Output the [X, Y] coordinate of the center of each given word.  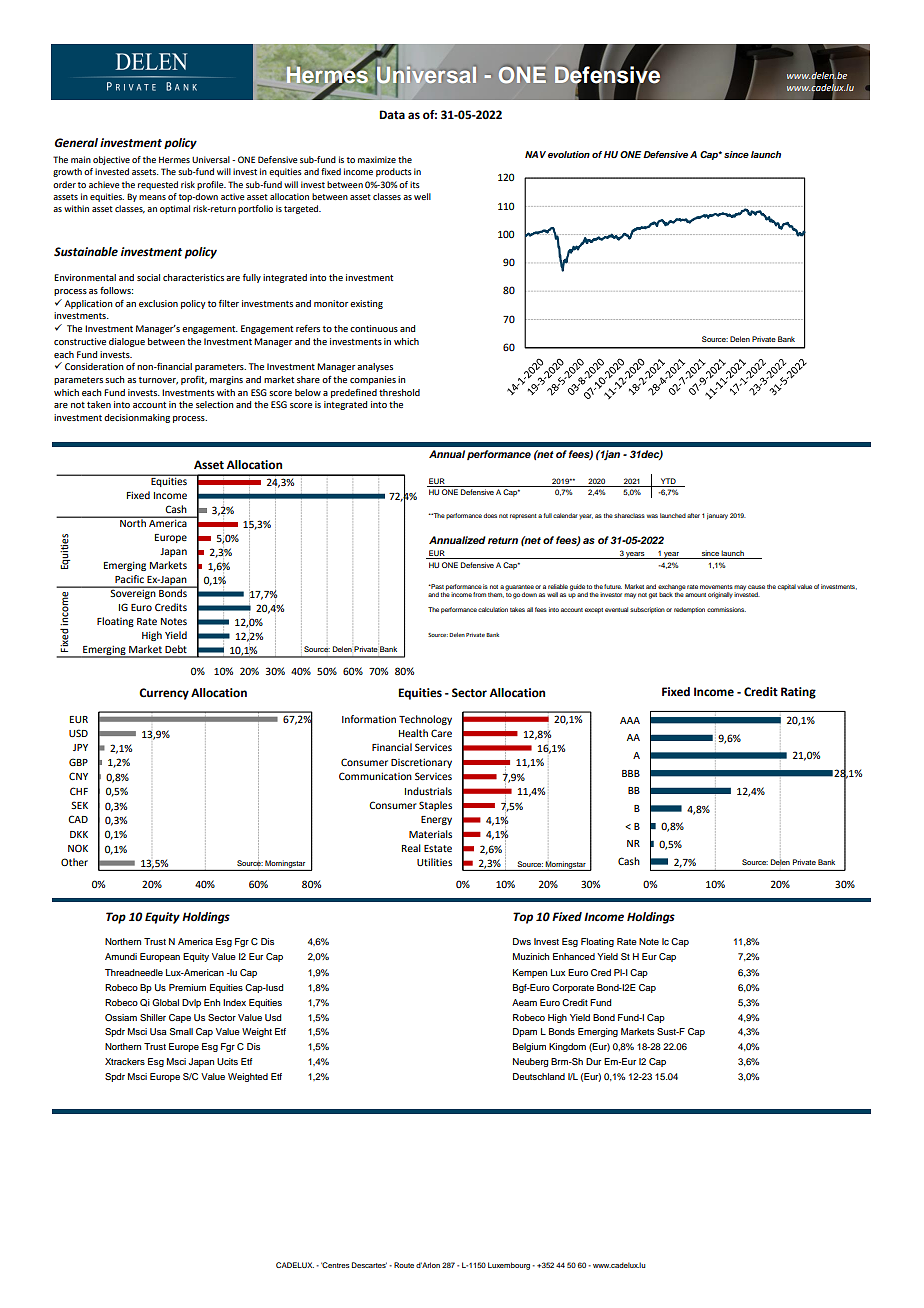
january [717, 516]
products [394, 172]
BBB [631, 773]
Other [74, 862]
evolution [569, 154]
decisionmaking [137, 418]
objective [111, 160]
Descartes [369, 1265]
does [490, 515]
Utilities [434, 862]
